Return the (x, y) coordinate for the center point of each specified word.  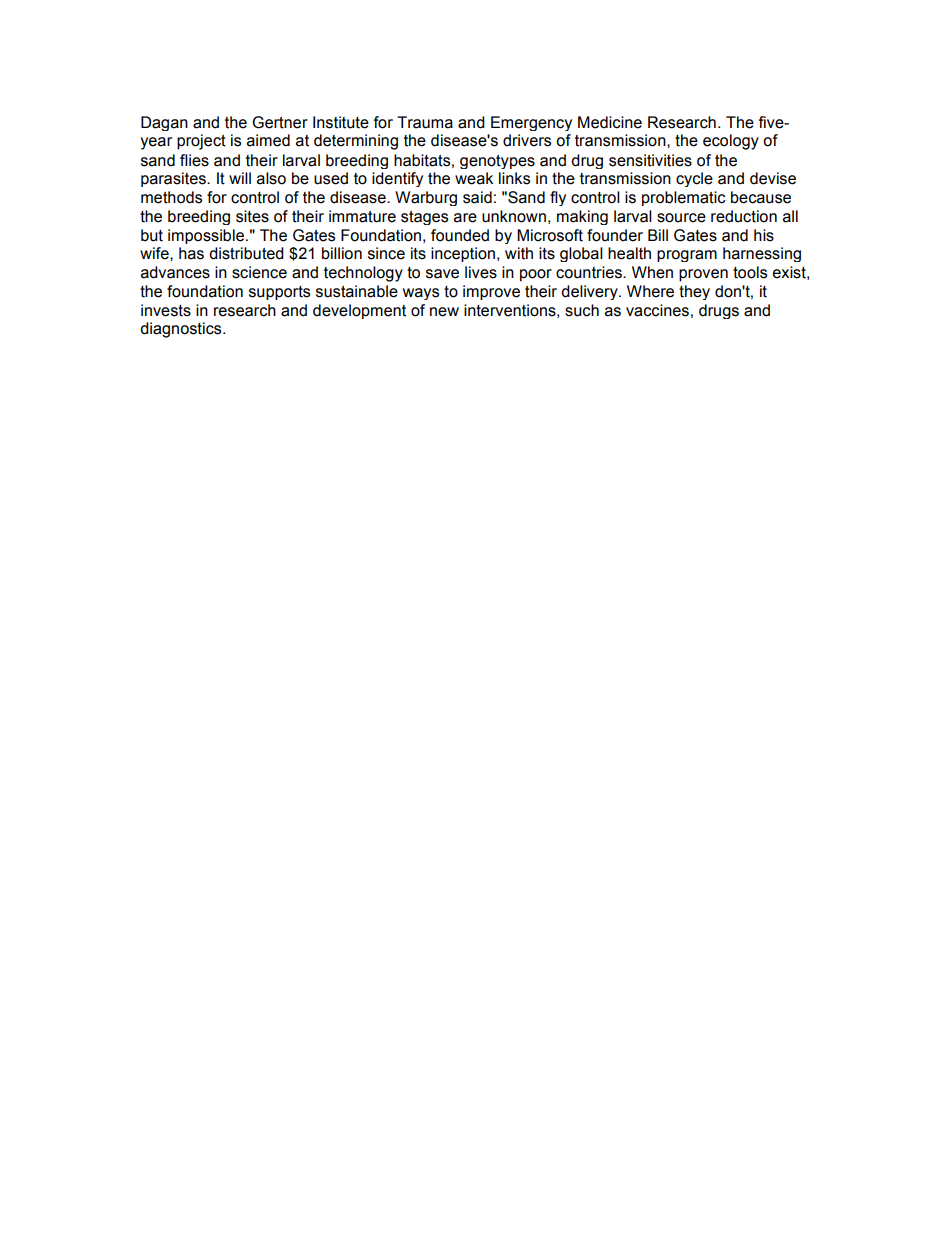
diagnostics (182, 330)
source (681, 218)
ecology (731, 142)
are (465, 218)
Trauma (425, 122)
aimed (268, 140)
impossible (206, 236)
